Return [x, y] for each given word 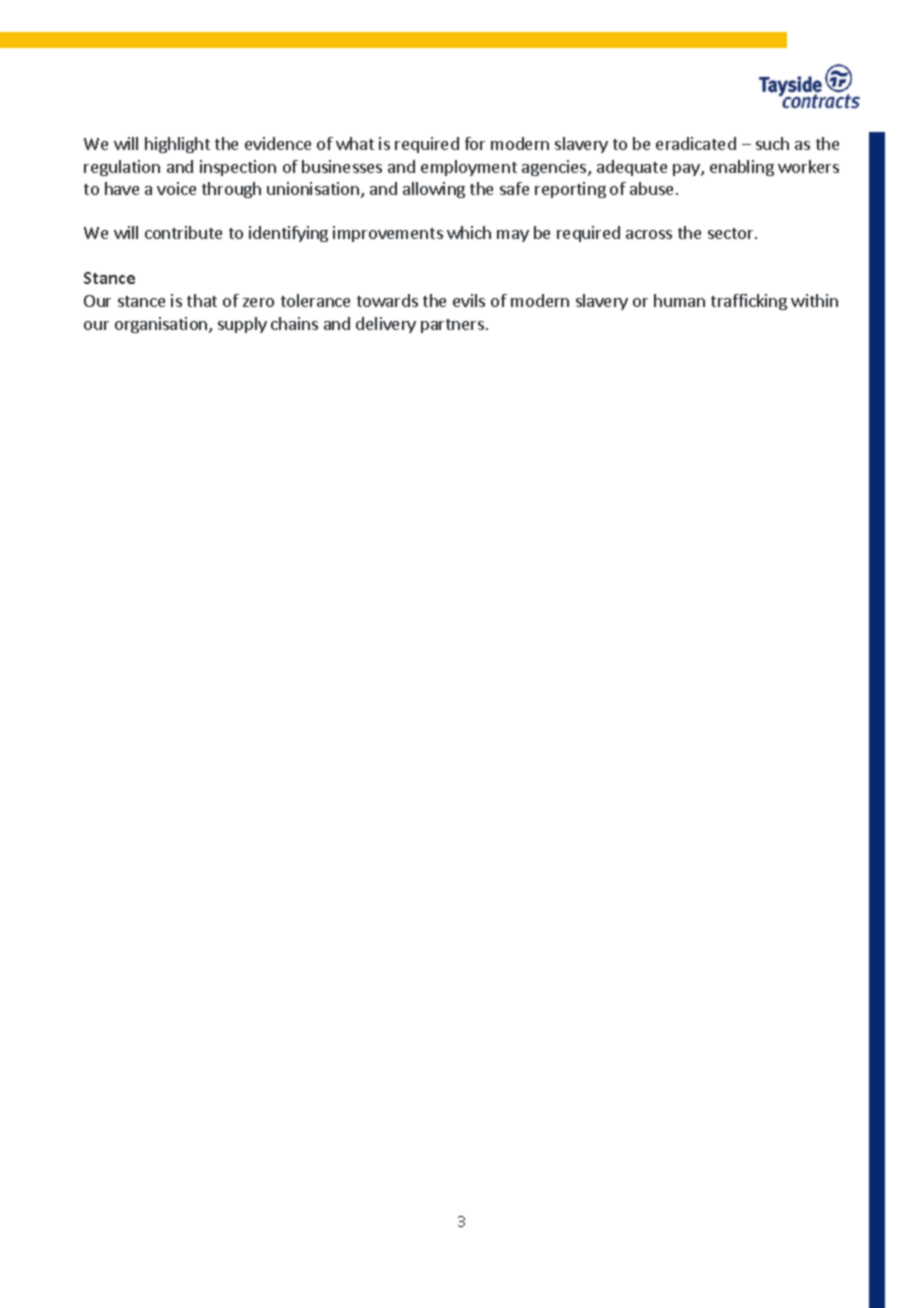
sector [732, 233]
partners [452, 326]
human [679, 300]
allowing [434, 190]
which [469, 232]
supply [242, 325]
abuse [651, 188]
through [231, 190]
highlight [177, 145]
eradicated [696, 143]
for [475, 143]
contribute [183, 232]
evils [469, 300]
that [202, 300]
